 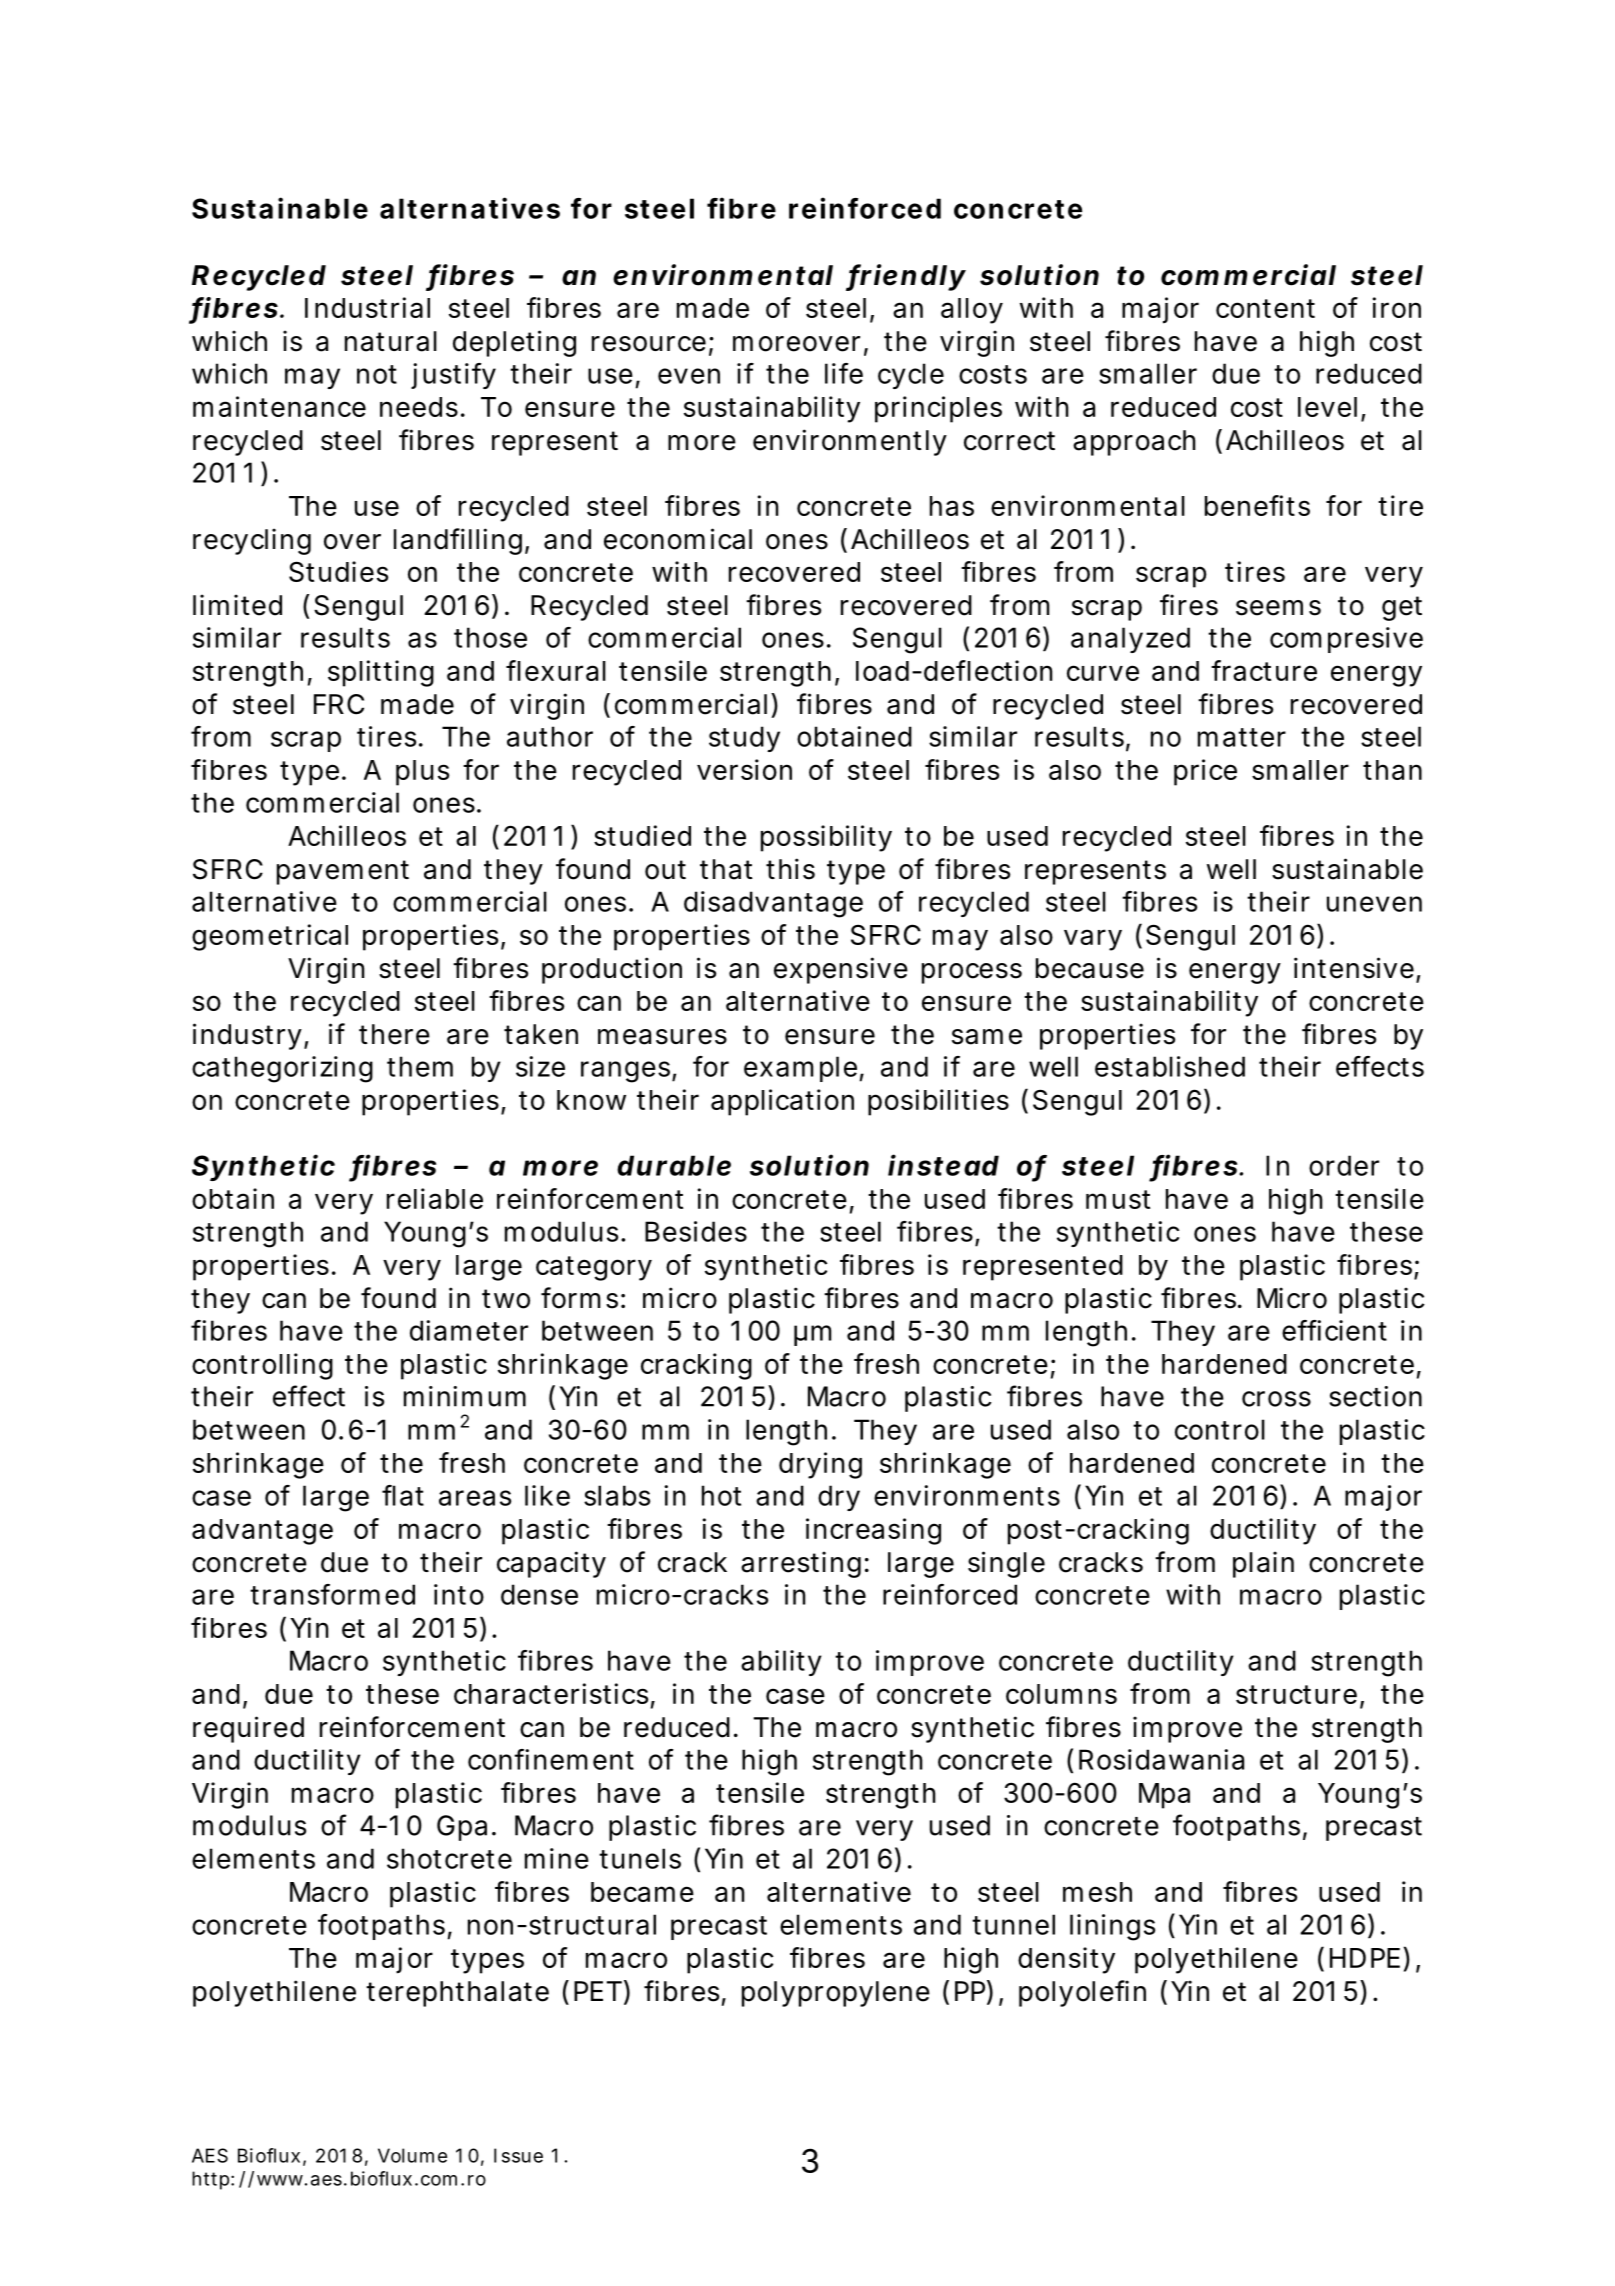 I want to click on efficient, so click(x=1334, y=1330).
